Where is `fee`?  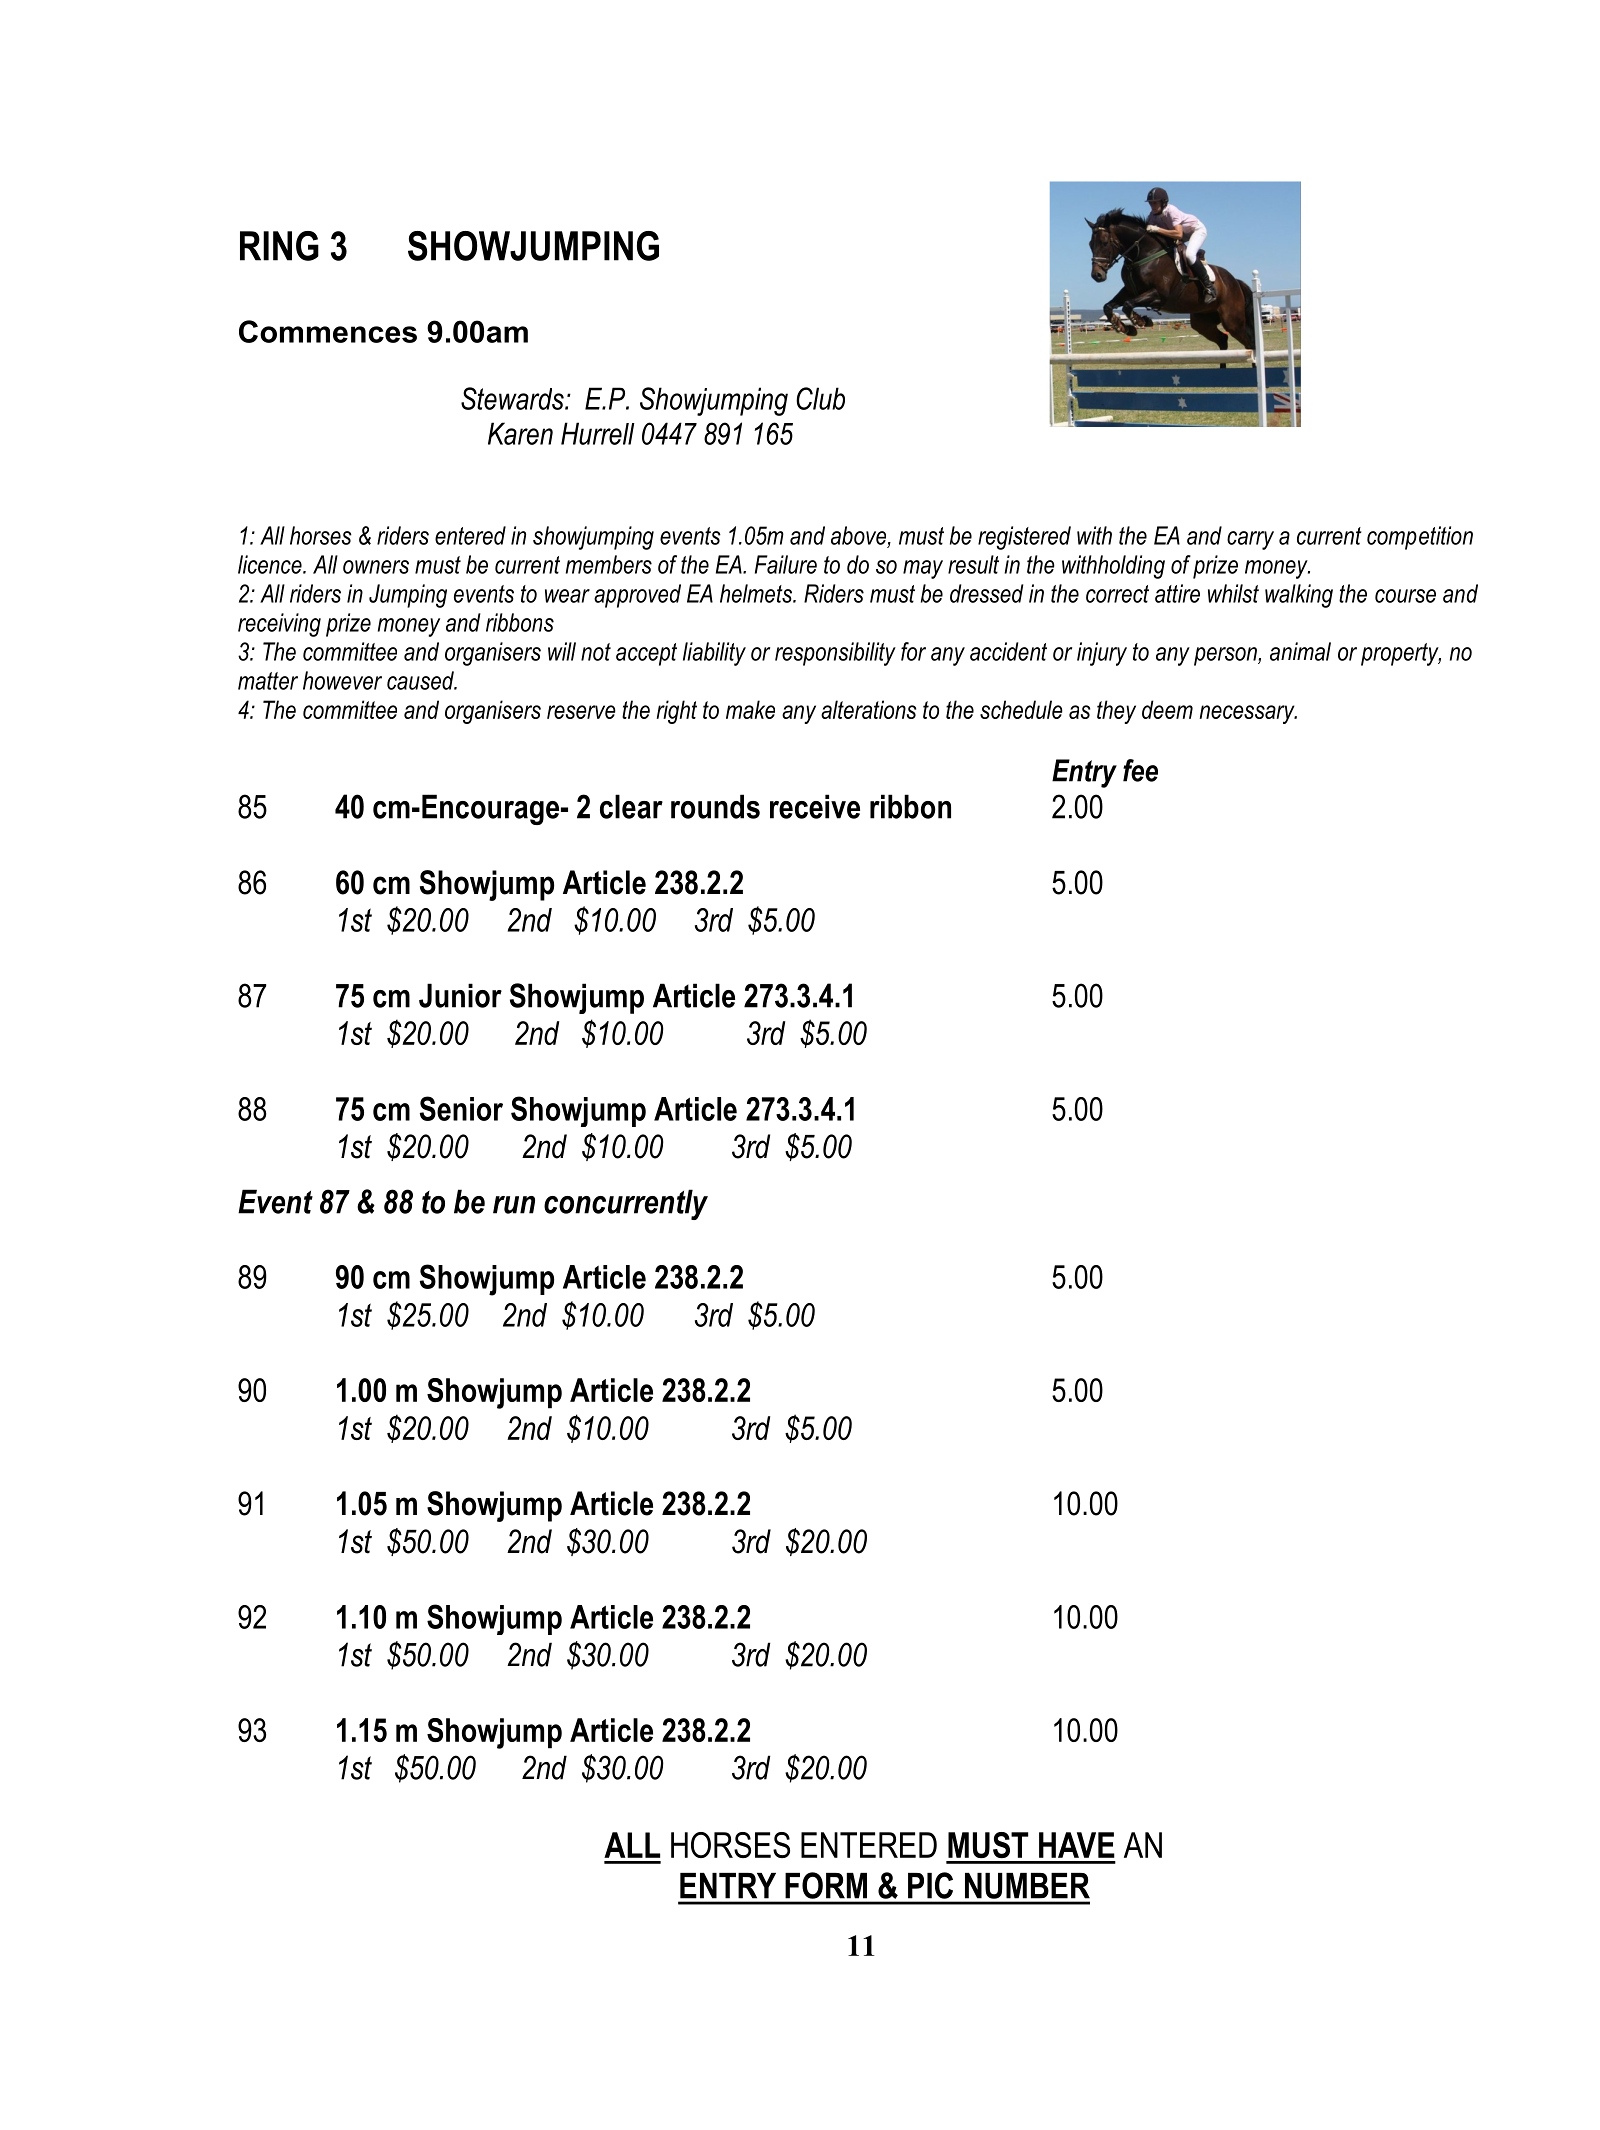 fee is located at coordinates (1140, 770).
